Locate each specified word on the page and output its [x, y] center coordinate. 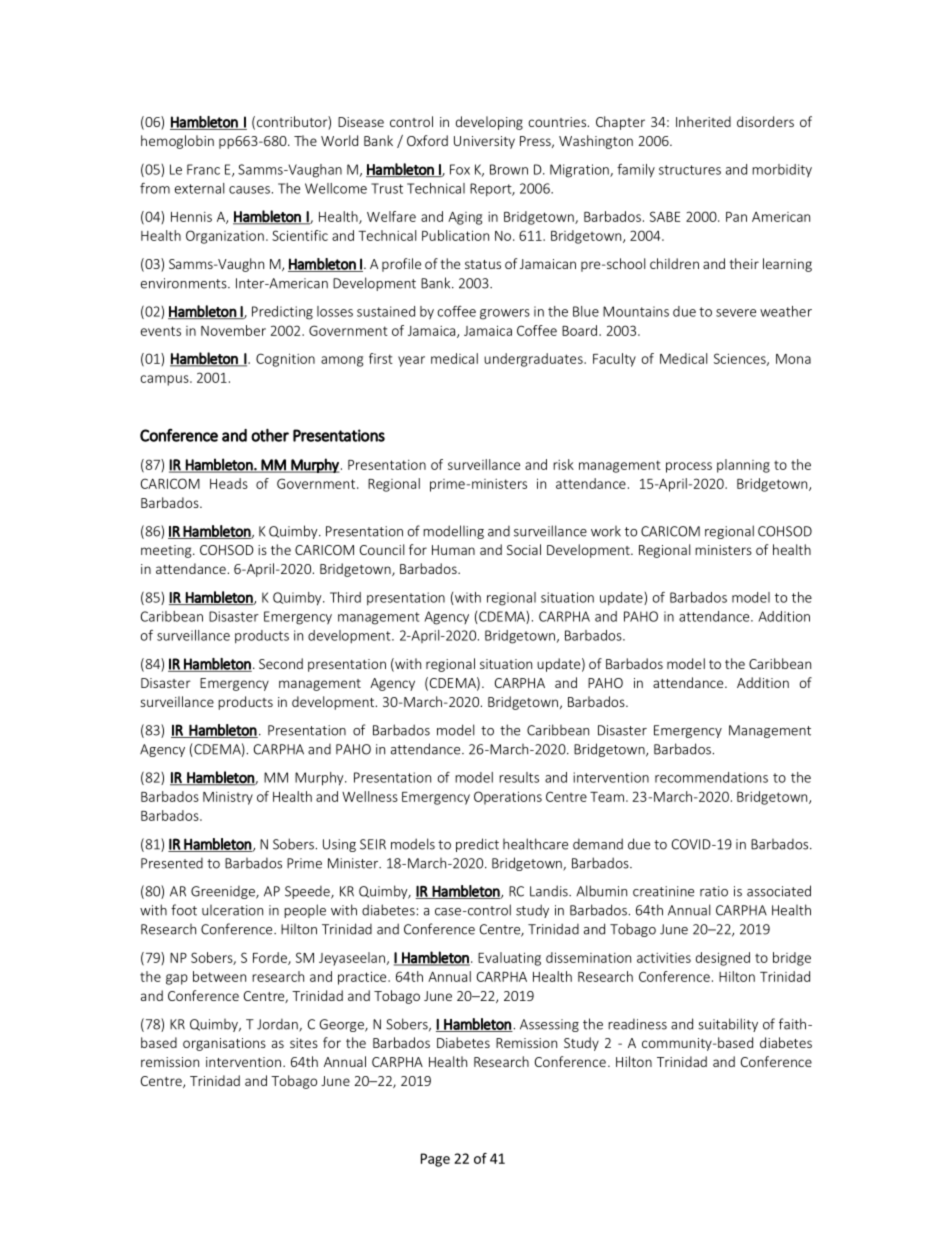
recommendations [711, 777]
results [519, 777]
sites [304, 1043]
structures [690, 170]
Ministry [228, 798]
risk [563, 464]
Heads [229, 483]
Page [435, 1160]
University [484, 142]
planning [743, 466]
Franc [203, 169]
